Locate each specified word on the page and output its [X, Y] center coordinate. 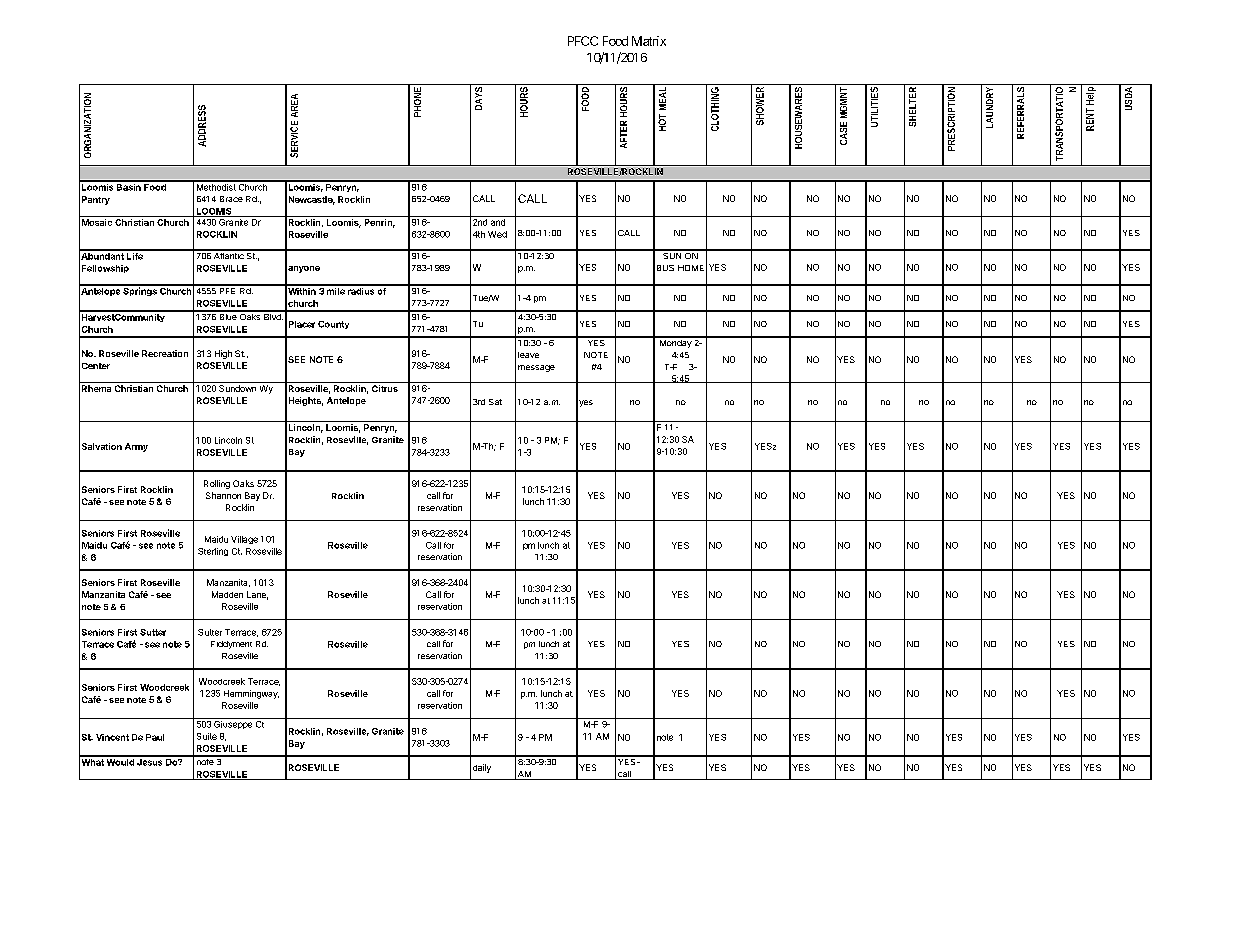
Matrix [649, 41]
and [497, 221]
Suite [207, 736]
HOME [691, 268]
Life [135, 255]
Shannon [223, 495]
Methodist [215, 186]
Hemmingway [251, 694]
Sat [495, 402]
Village [244, 540]
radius [361, 290]
